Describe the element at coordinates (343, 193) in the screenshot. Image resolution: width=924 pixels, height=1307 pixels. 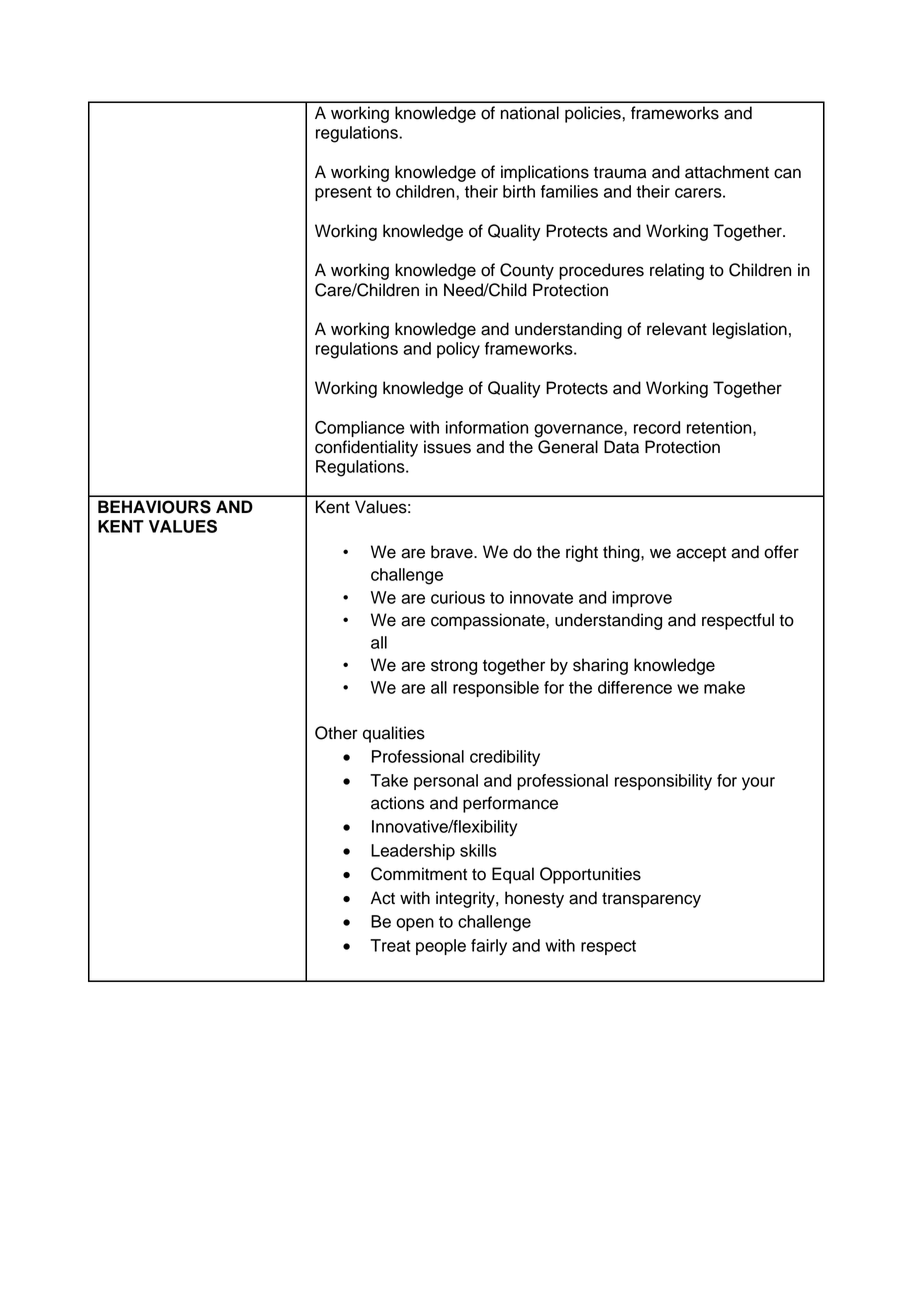
I see `present` at that location.
